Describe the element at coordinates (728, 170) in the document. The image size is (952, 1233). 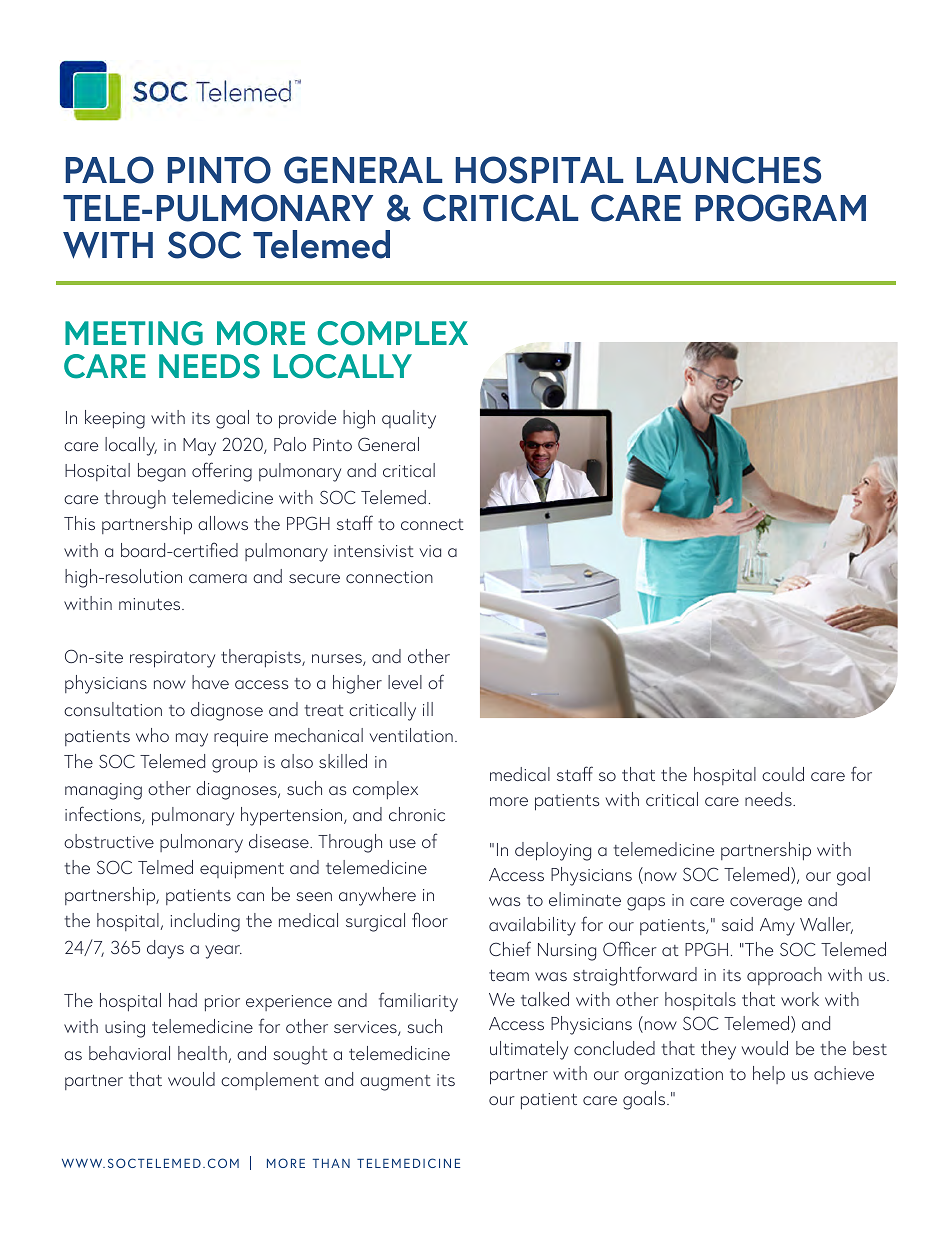
I see `LAUNCHES` at that location.
